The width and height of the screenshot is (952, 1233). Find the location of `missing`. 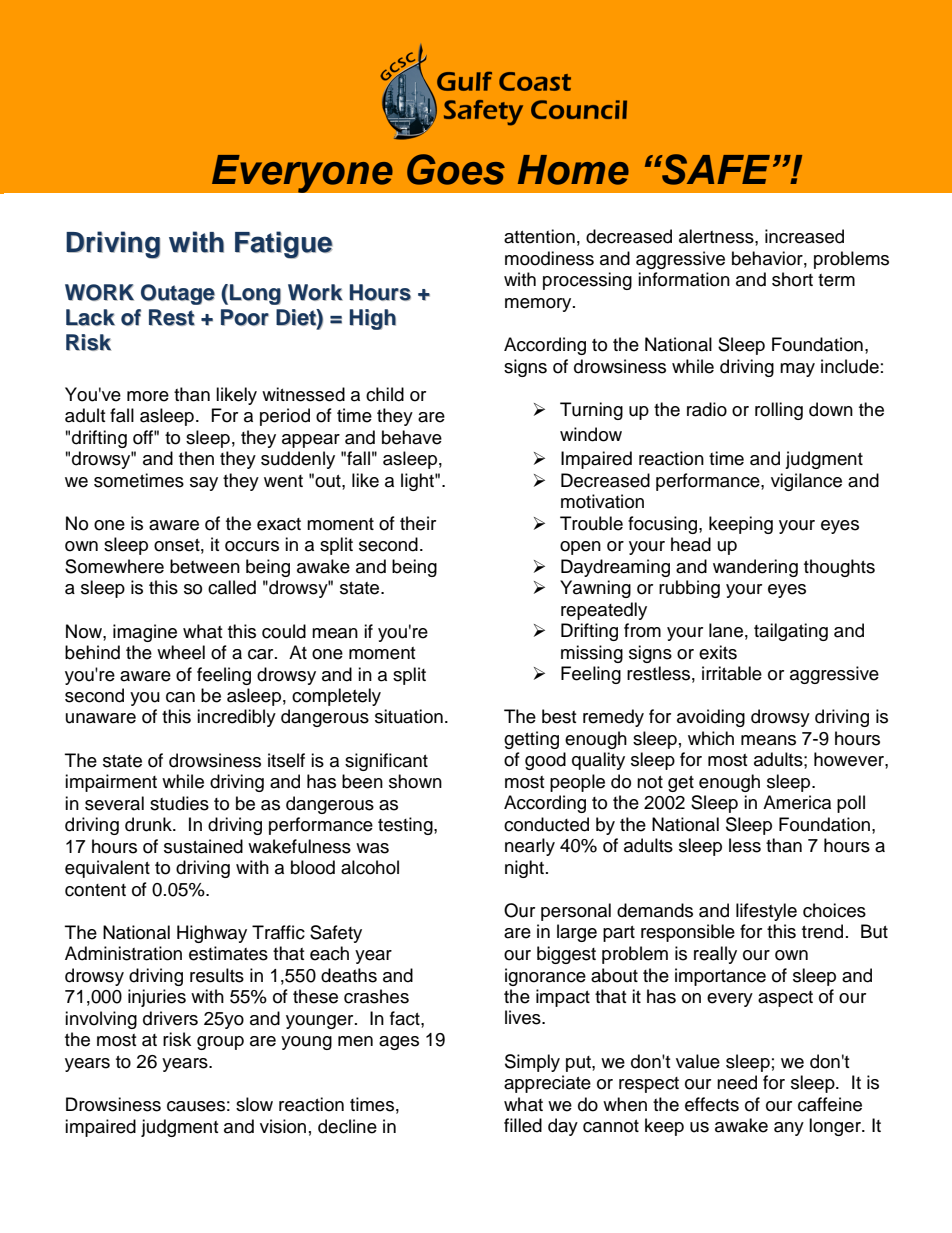

missing is located at coordinates (592, 654).
